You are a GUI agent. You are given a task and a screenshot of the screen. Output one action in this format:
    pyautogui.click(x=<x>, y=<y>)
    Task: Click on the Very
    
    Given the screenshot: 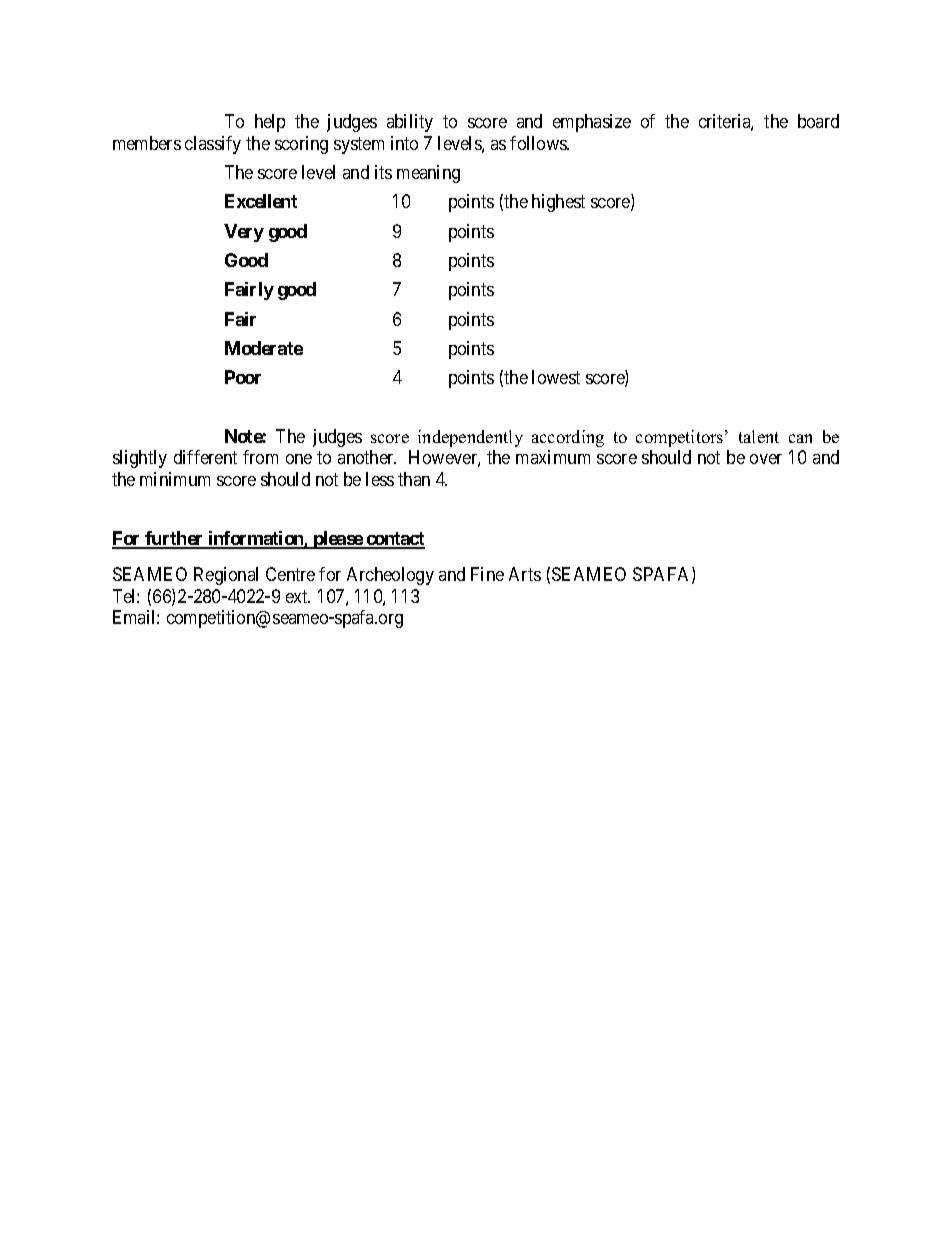 What is the action you would take?
    pyautogui.click(x=244, y=233)
